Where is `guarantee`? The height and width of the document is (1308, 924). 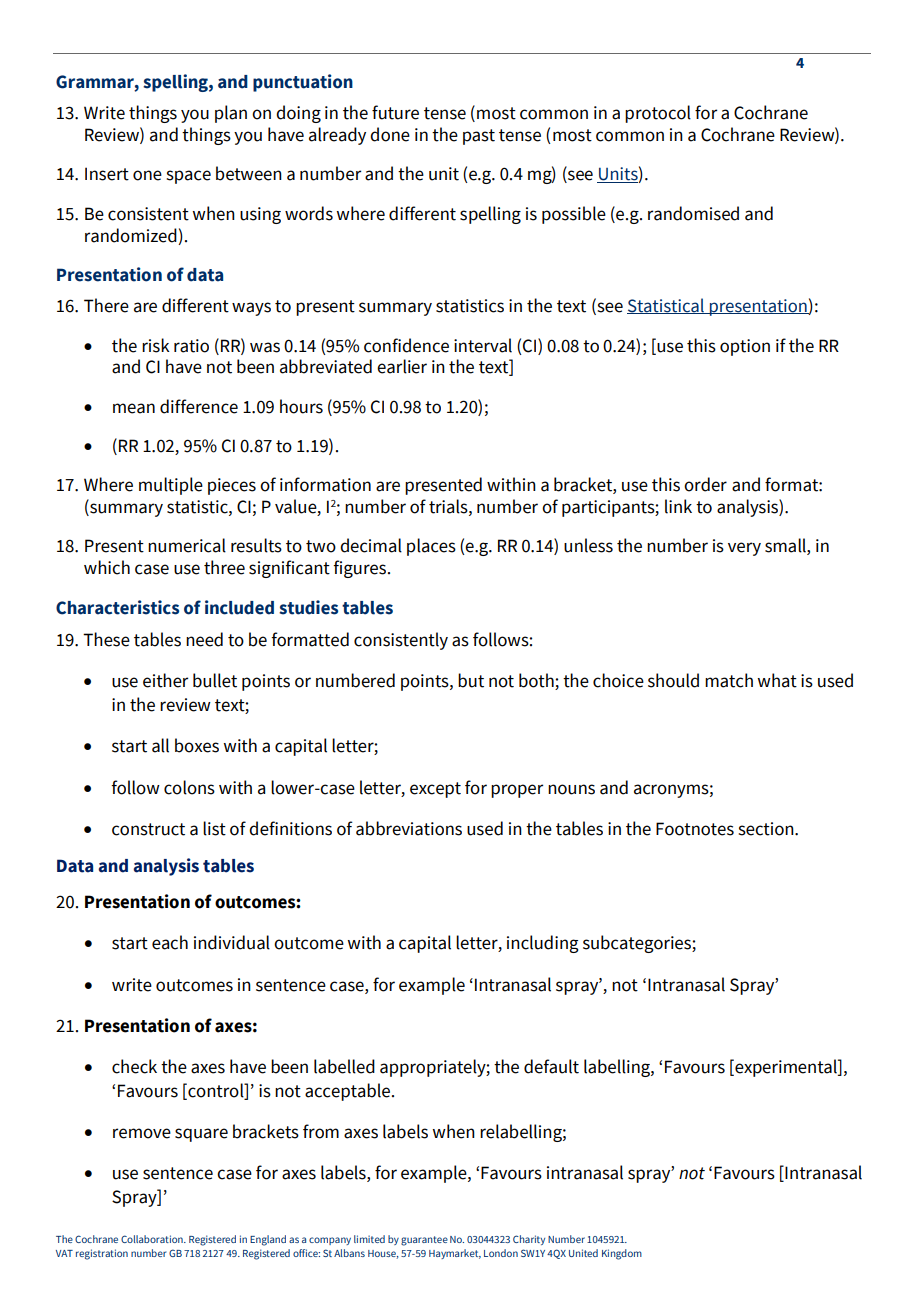 guarantee is located at coordinates (424, 1241).
